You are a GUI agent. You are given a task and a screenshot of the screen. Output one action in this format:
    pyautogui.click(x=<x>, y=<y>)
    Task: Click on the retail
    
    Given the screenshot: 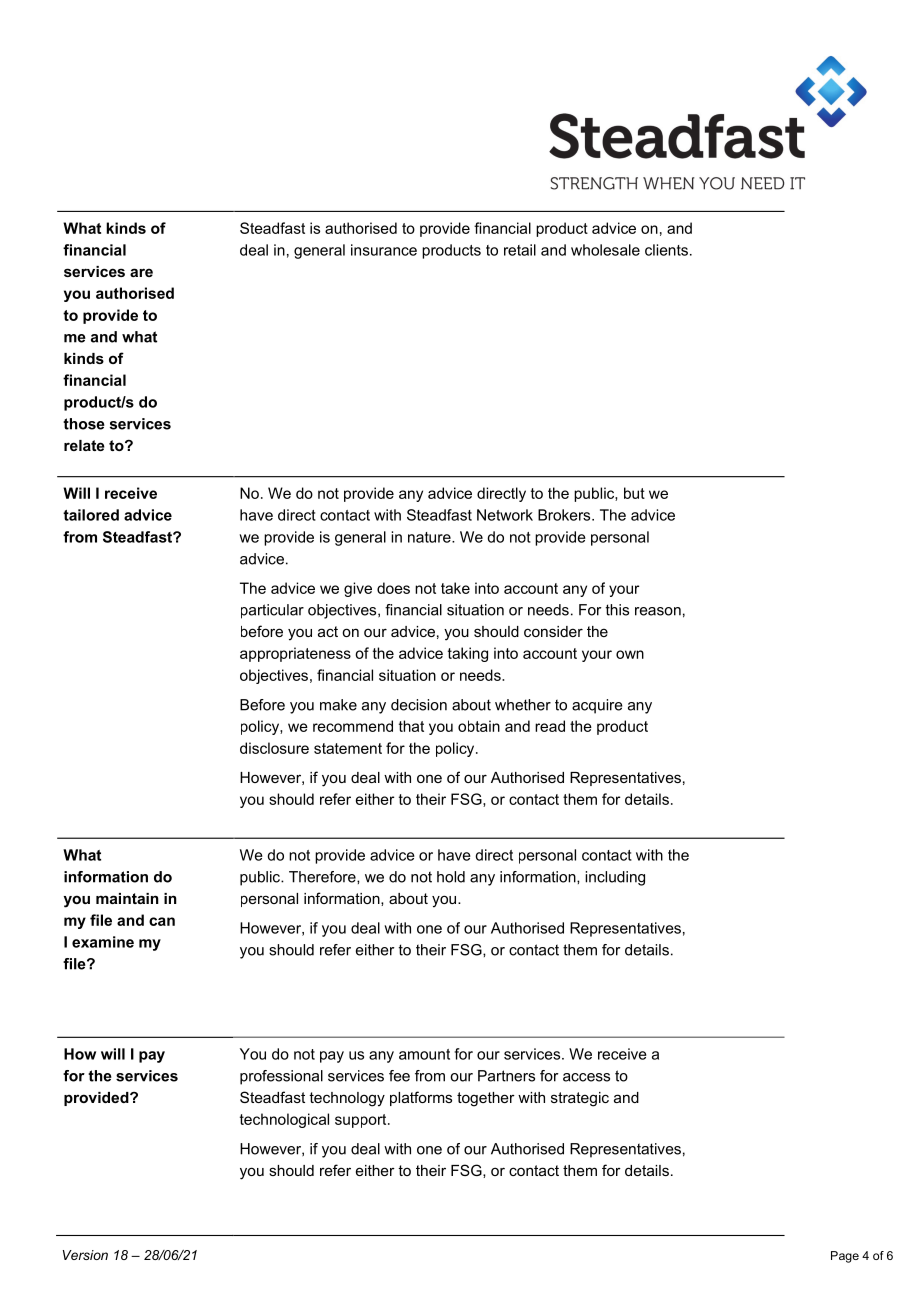 What is the action you would take?
    pyautogui.click(x=520, y=250)
